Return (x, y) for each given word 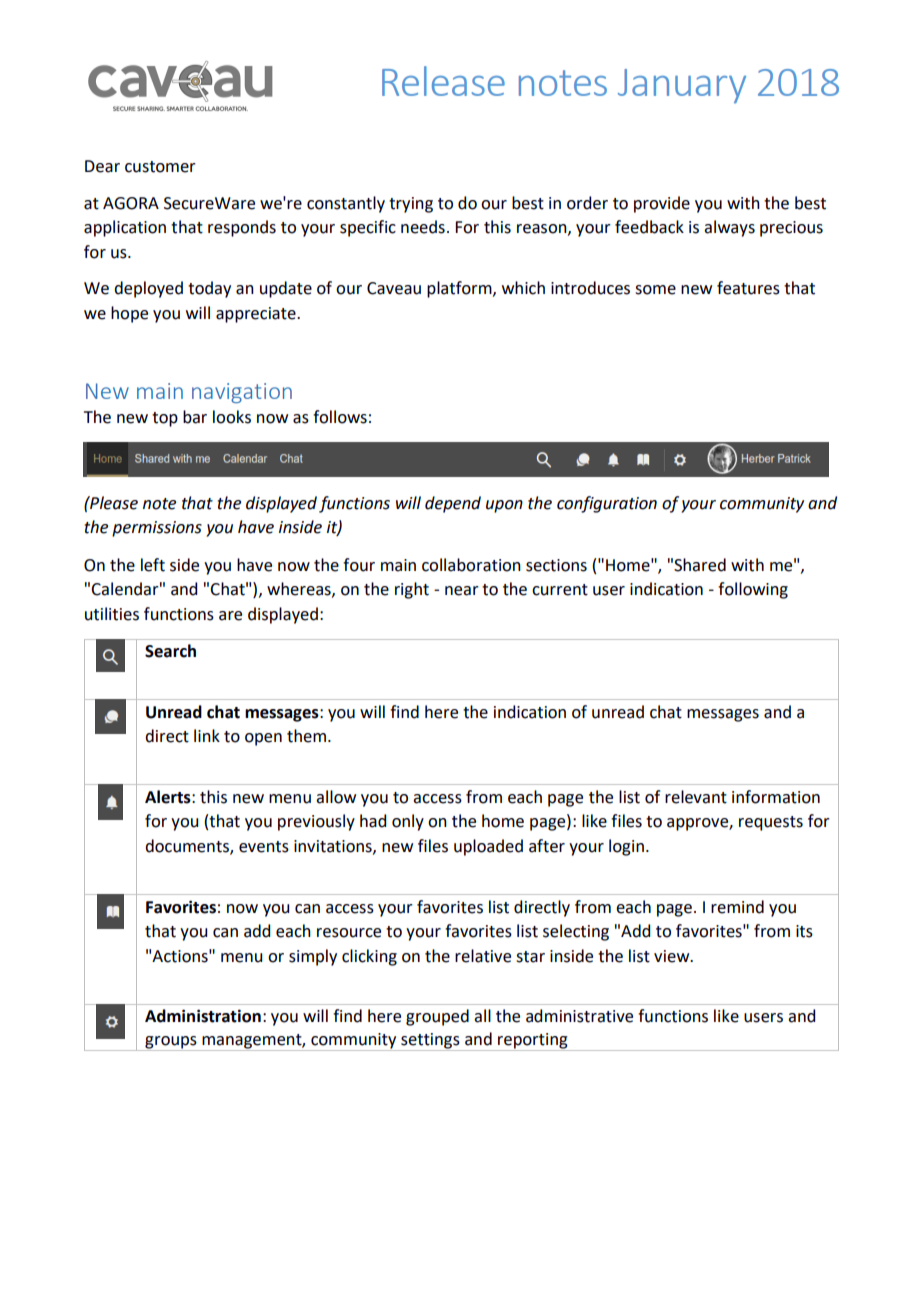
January (682, 86)
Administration (203, 1016)
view (673, 956)
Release (443, 81)
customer (160, 167)
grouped (437, 1017)
